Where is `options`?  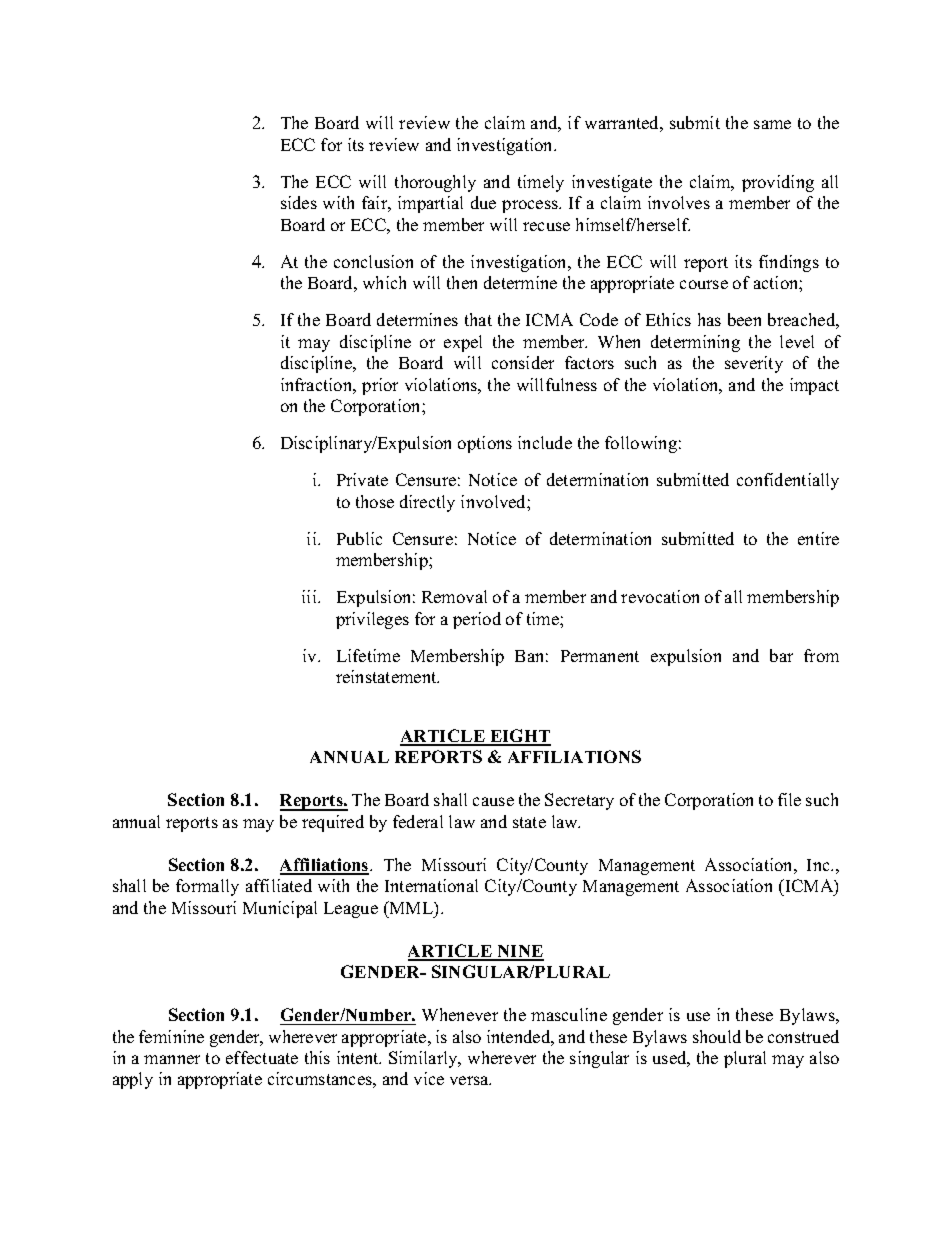
options is located at coordinates (485, 444).
